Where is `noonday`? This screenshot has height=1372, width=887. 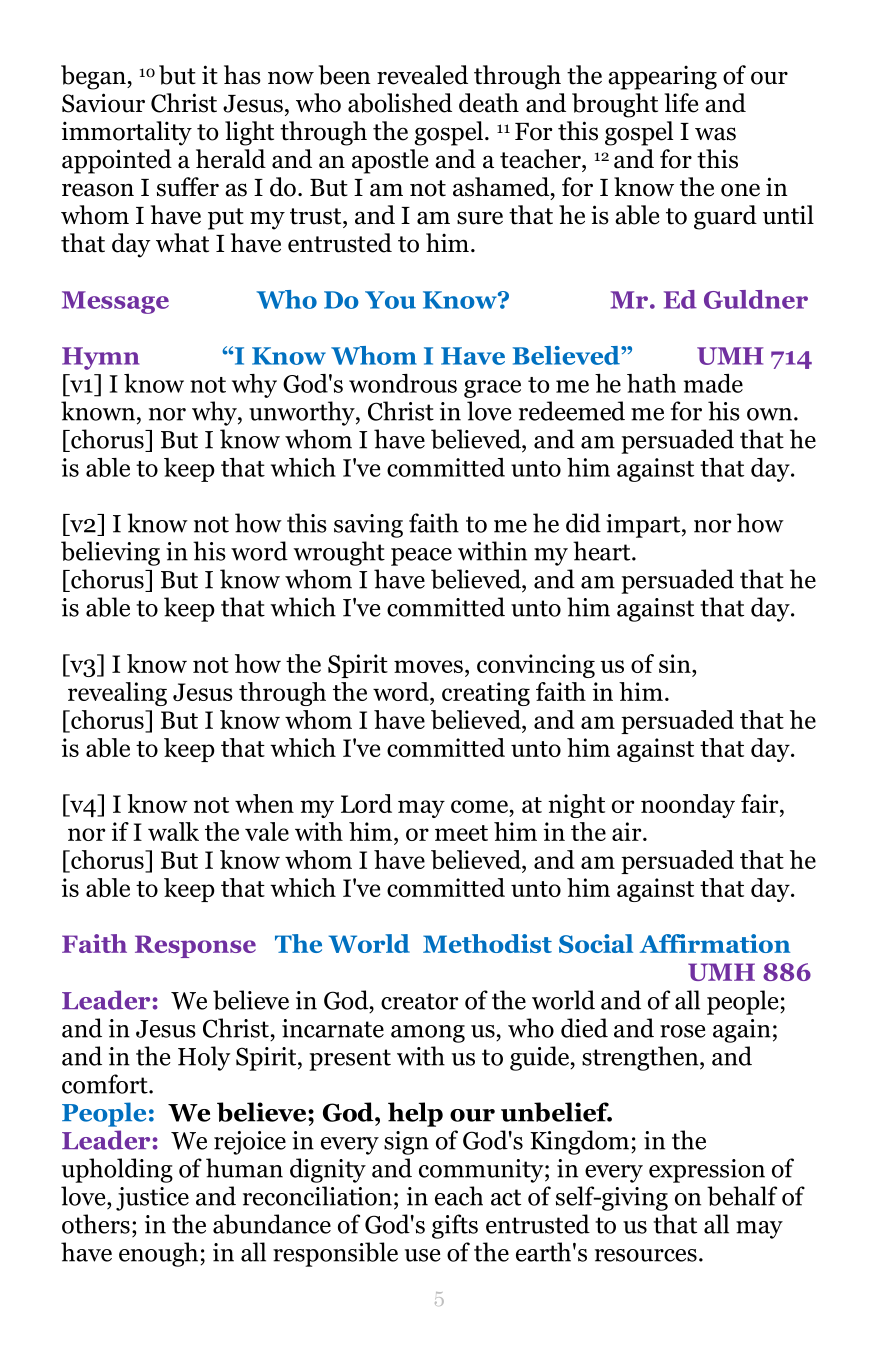 noonday is located at coordinates (688, 806).
